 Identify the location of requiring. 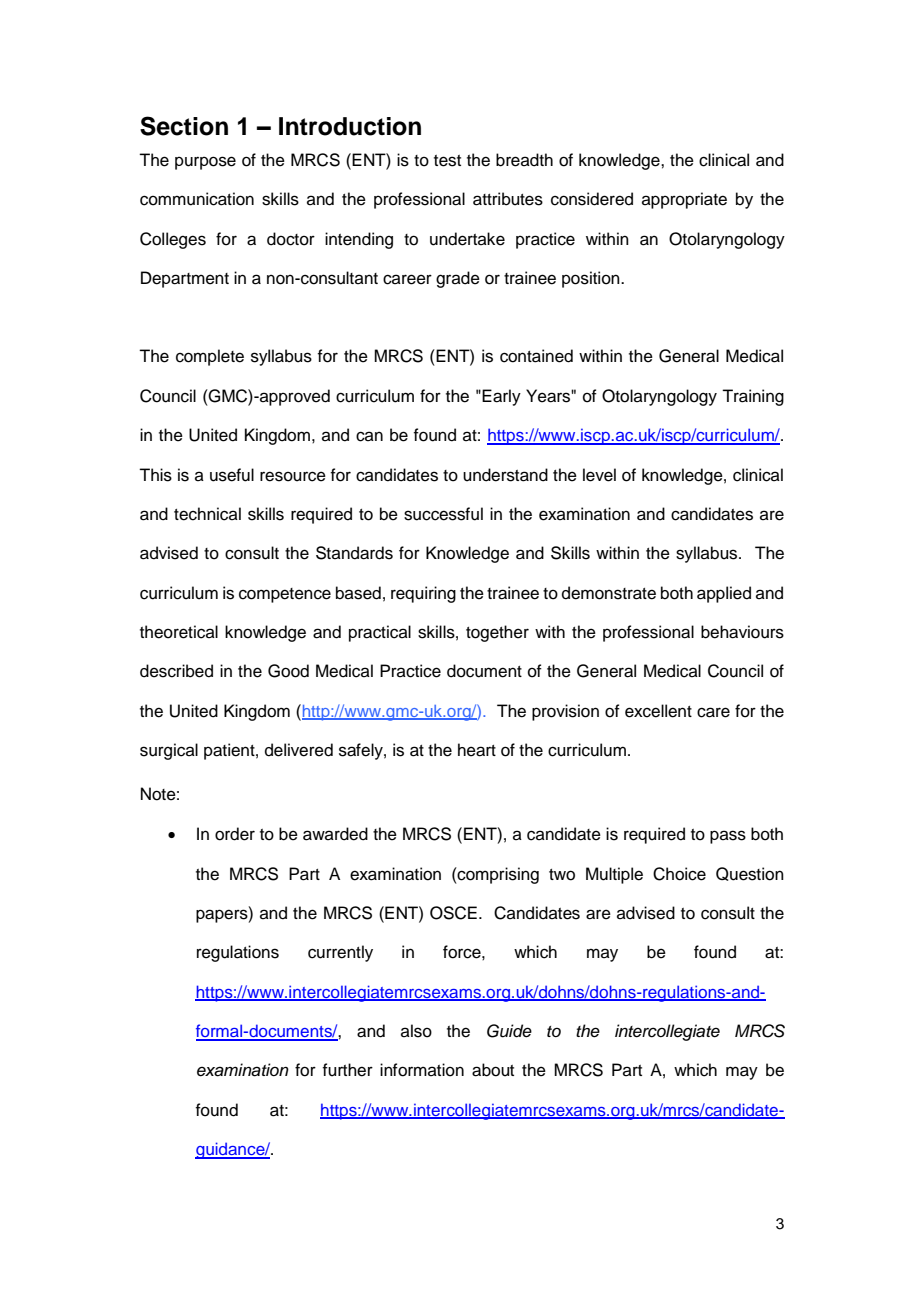
(423, 594).
